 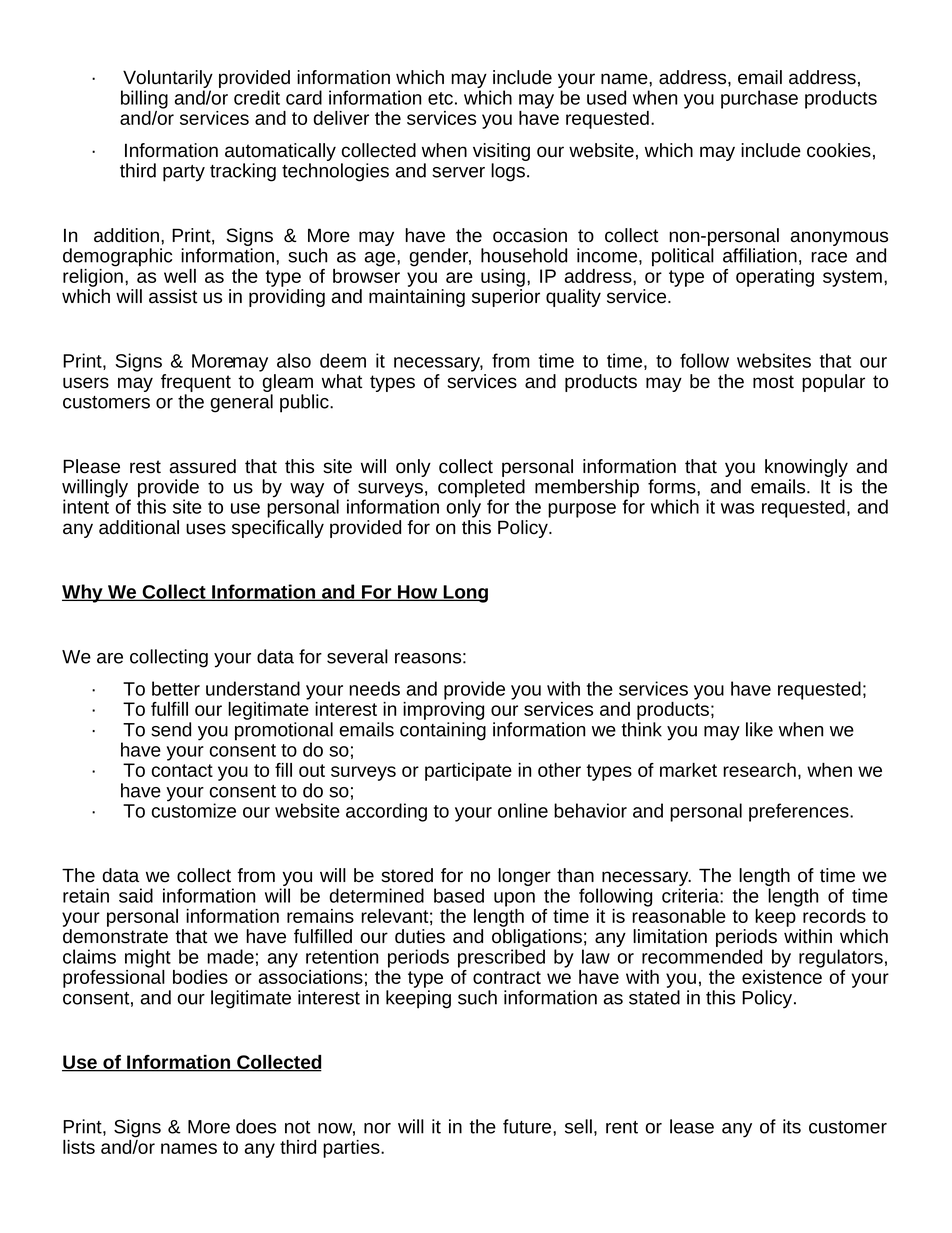 I want to click on does, so click(x=256, y=1126).
